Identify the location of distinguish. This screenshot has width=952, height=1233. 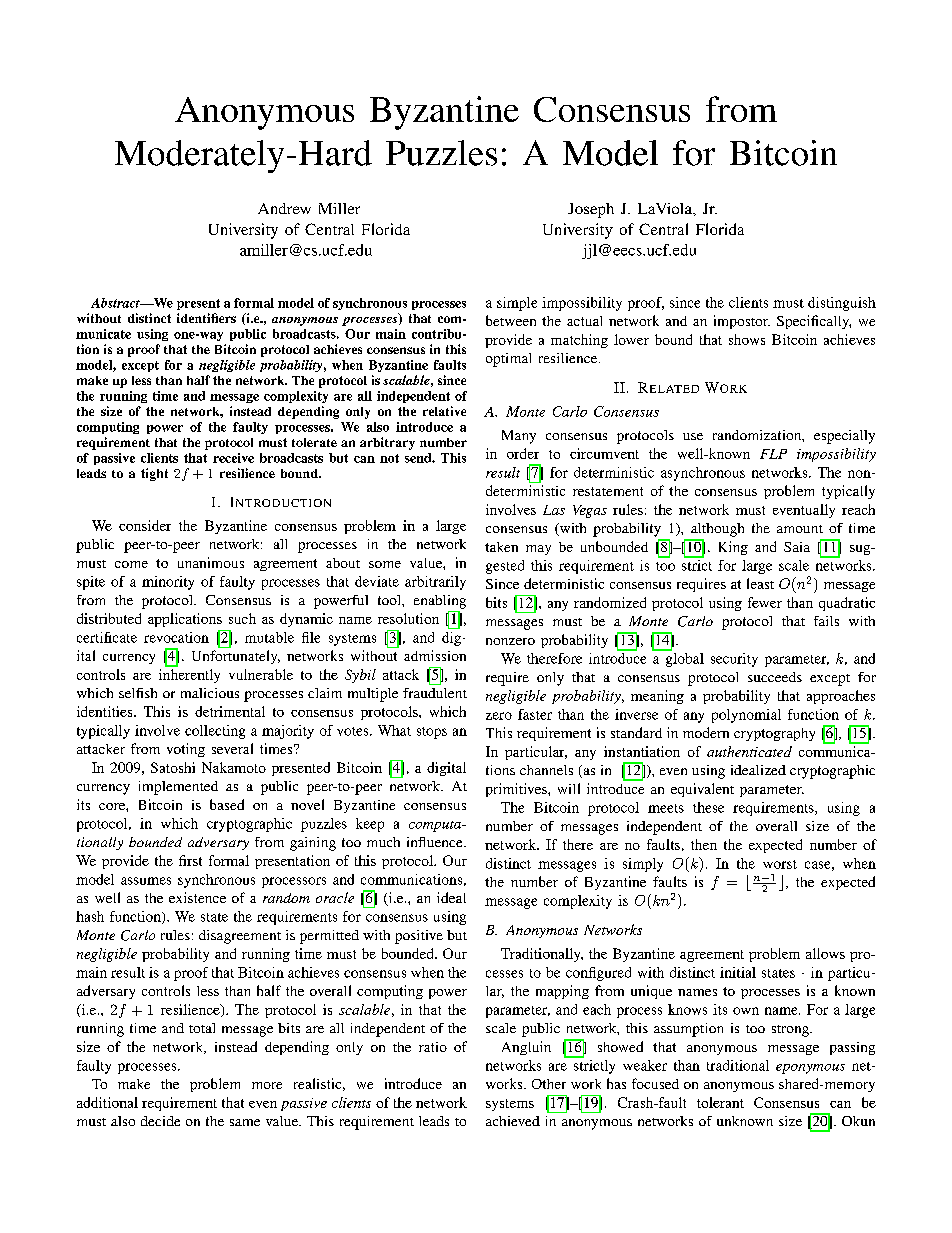
(842, 304).
